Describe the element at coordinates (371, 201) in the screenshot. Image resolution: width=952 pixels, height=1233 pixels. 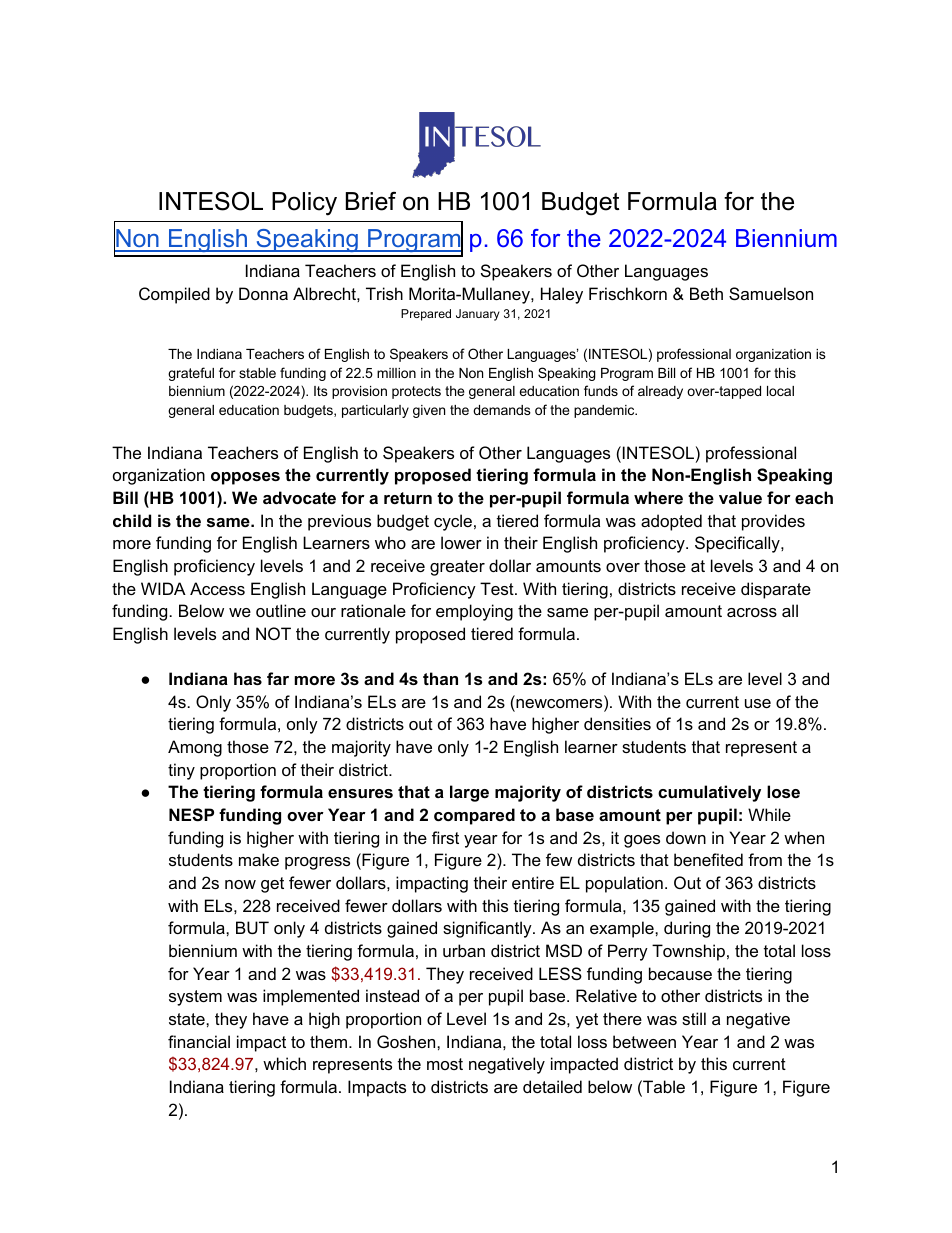
I see `Brief` at that location.
